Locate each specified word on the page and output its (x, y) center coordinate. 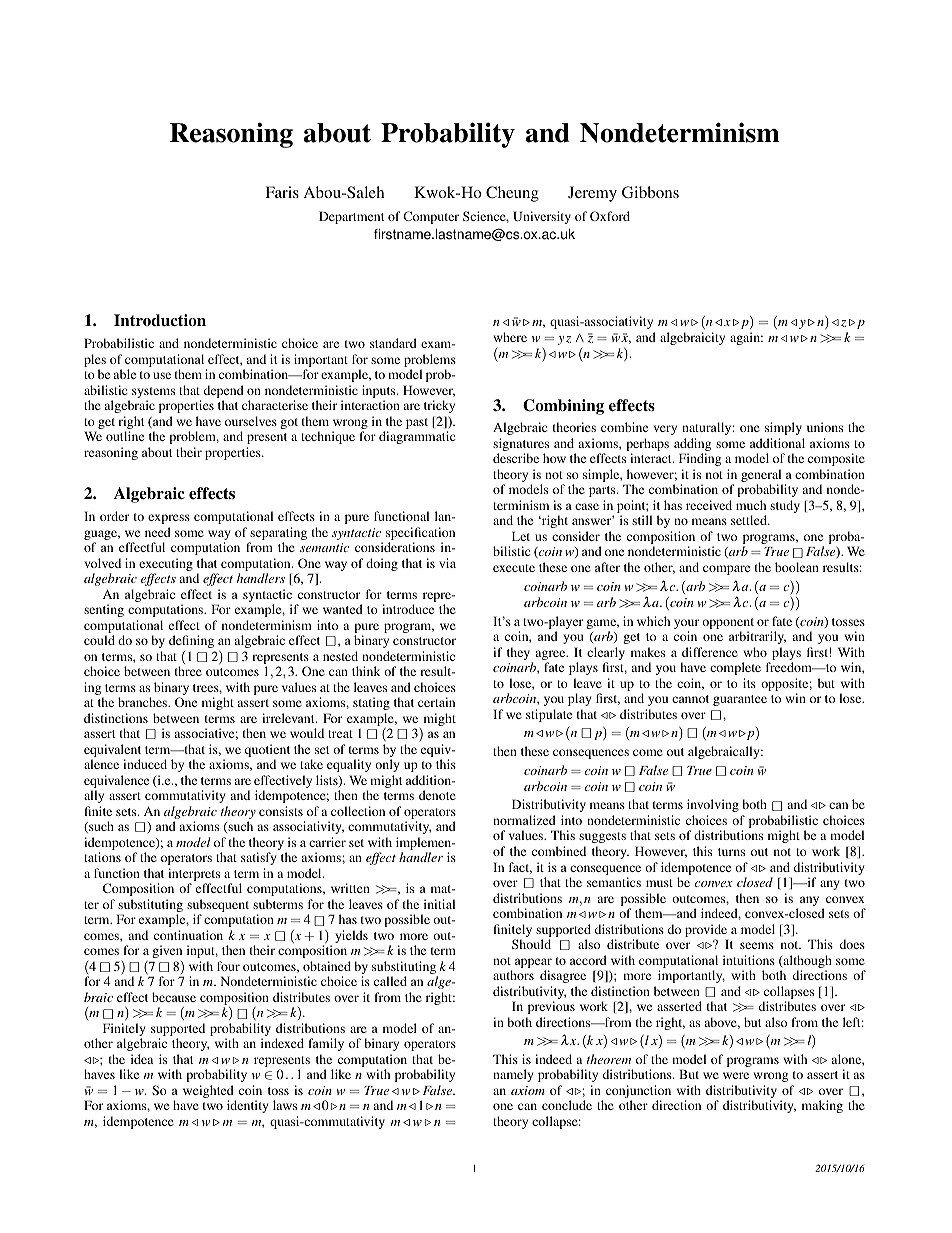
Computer (431, 217)
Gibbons (650, 192)
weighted (209, 1093)
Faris (282, 192)
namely (513, 1075)
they (520, 655)
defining (191, 641)
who (755, 652)
